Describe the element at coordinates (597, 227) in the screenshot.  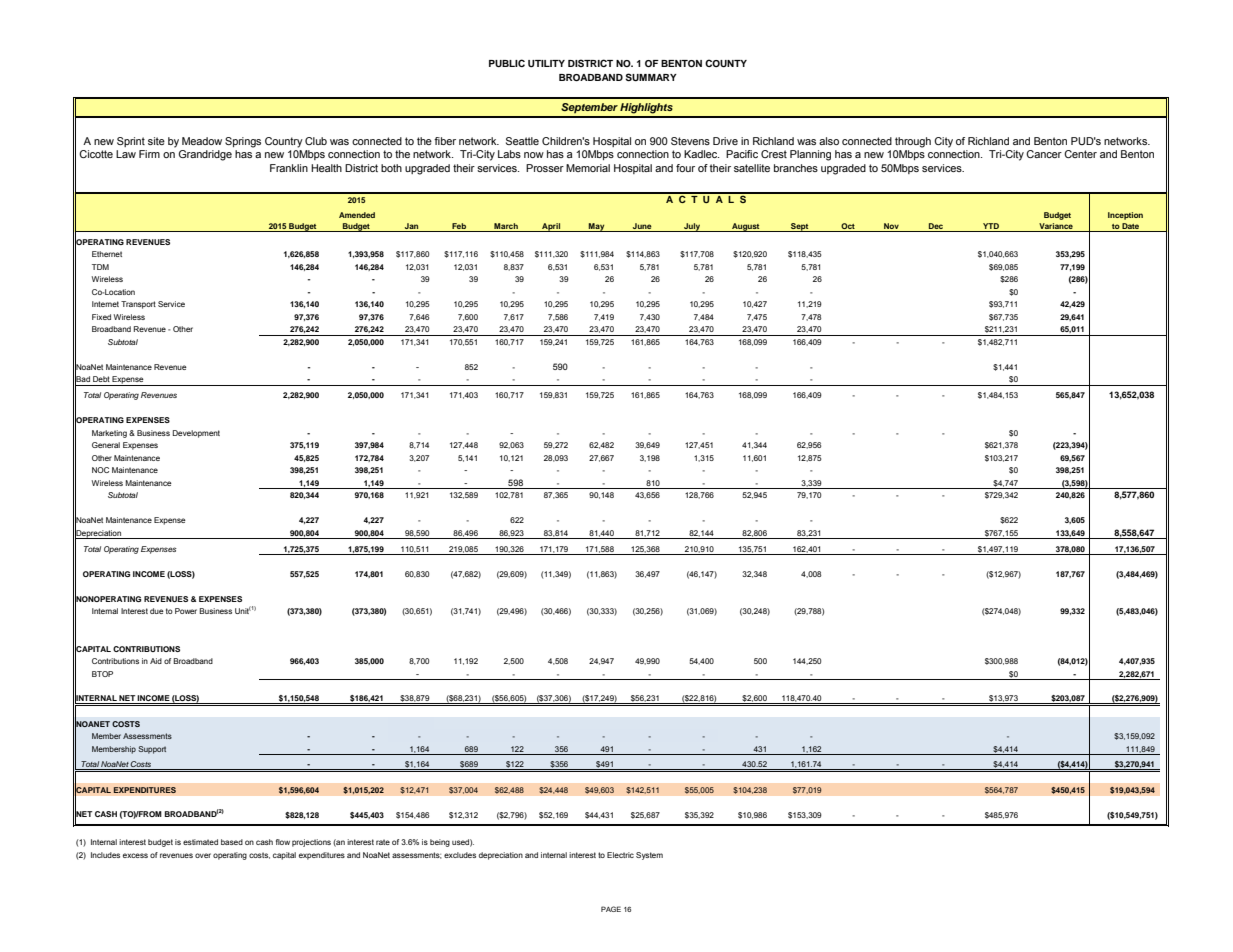
I see `May` at that location.
